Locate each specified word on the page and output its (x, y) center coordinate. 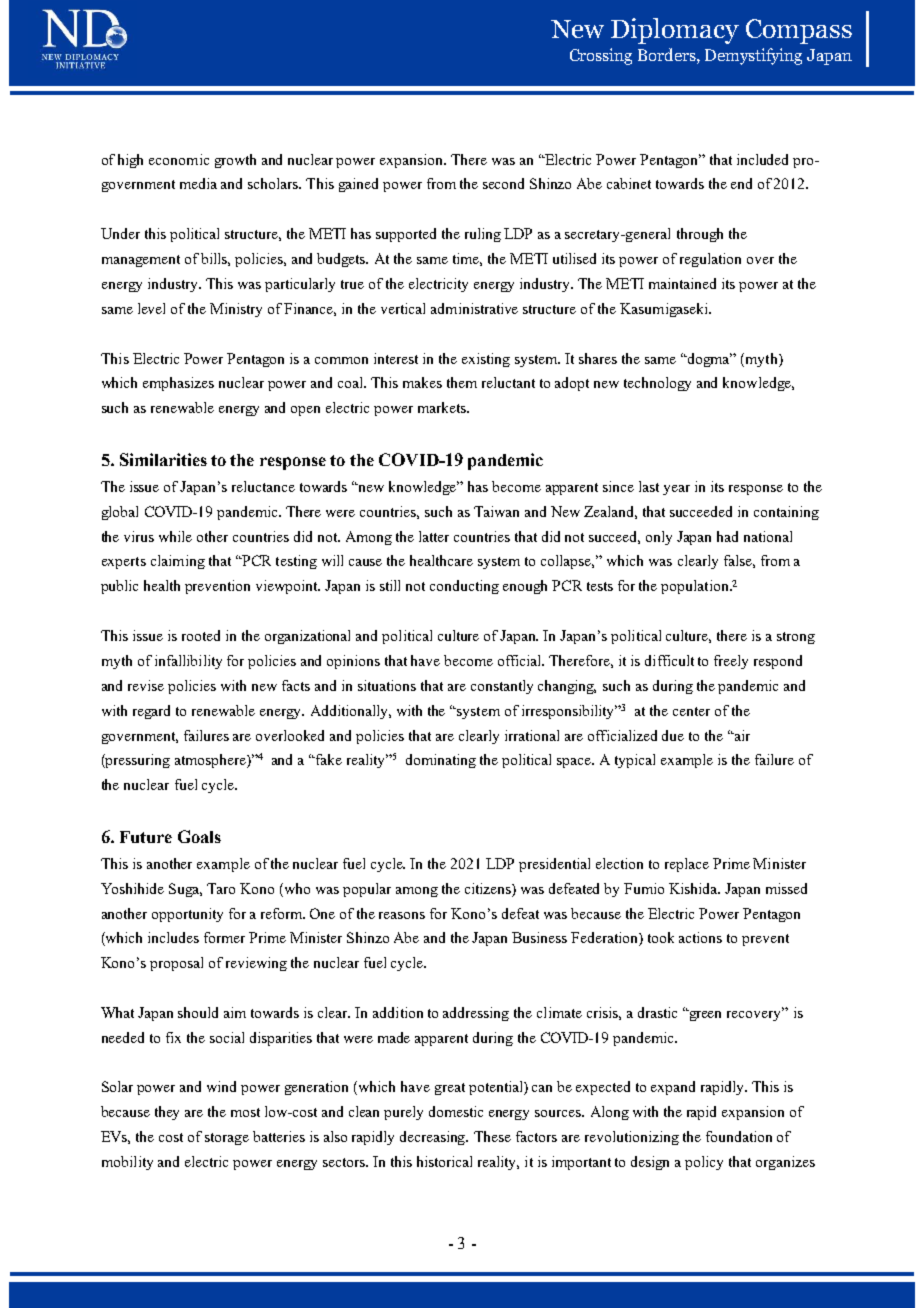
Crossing (601, 56)
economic (179, 159)
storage (227, 1139)
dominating (441, 761)
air (741, 735)
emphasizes (178, 384)
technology (657, 384)
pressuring (137, 761)
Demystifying (753, 56)
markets (443, 407)
